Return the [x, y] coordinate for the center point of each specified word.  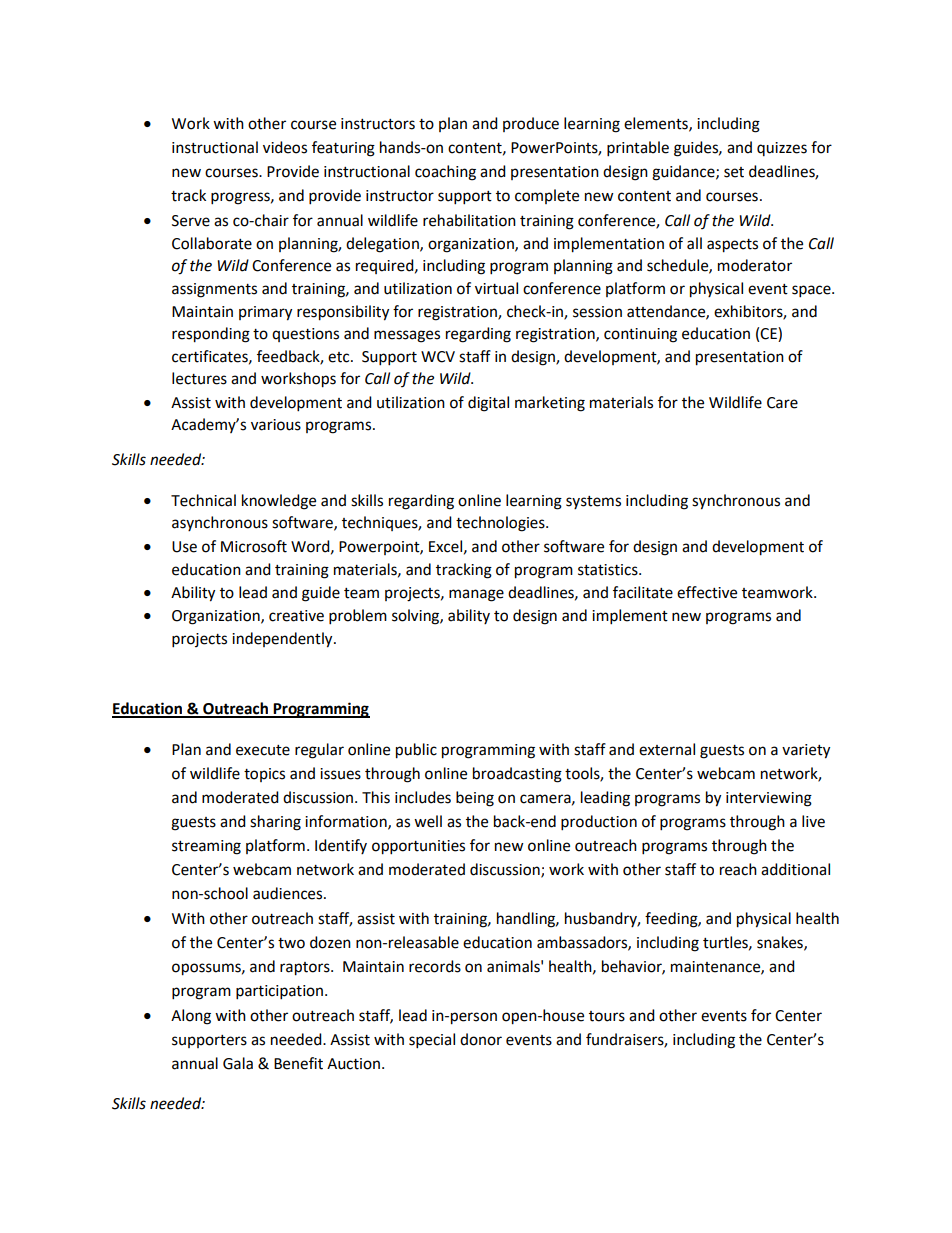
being [475, 799]
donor [481, 1039]
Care [782, 403]
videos [285, 147]
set [734, 172]
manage [476, 595]
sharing [275, 823]
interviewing [769, 799]
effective [707, 592]
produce [531, 124]
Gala [238, 1063]
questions [305, 335]
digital [488, 404]
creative [296, 616]
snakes [781, 943]
